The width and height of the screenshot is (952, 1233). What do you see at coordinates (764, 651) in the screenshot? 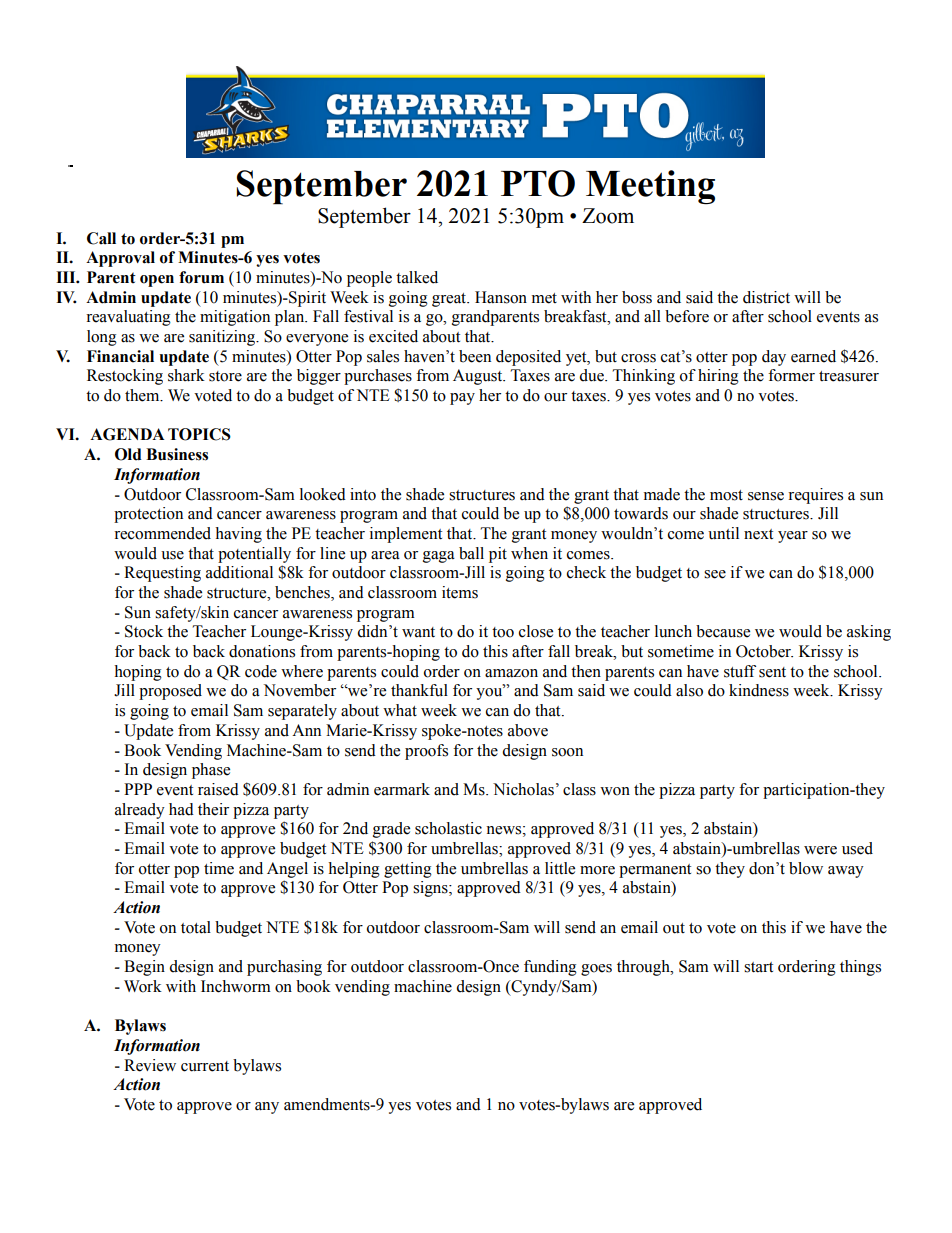
I see `October` at bounding box center [764, 651].
